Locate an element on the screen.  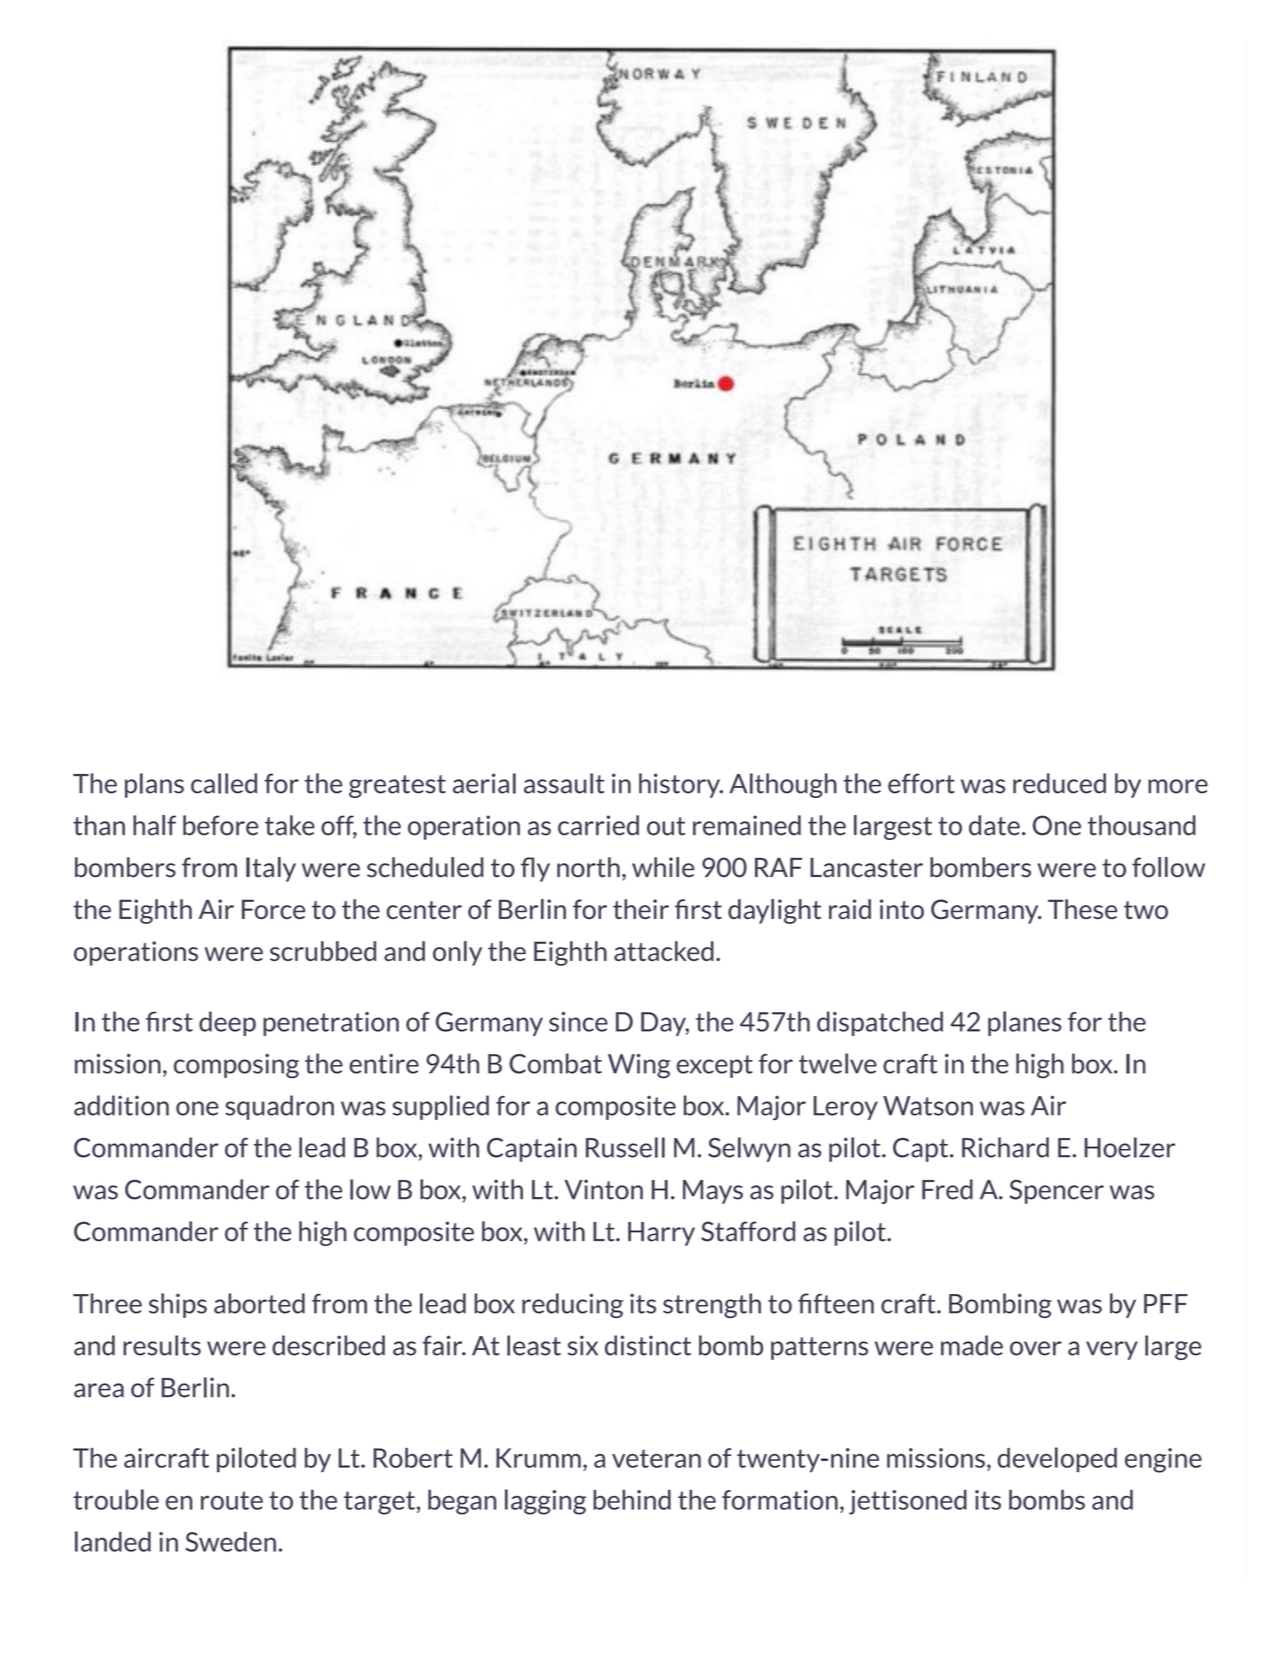
deep is located at coordinates (227, 1023).
